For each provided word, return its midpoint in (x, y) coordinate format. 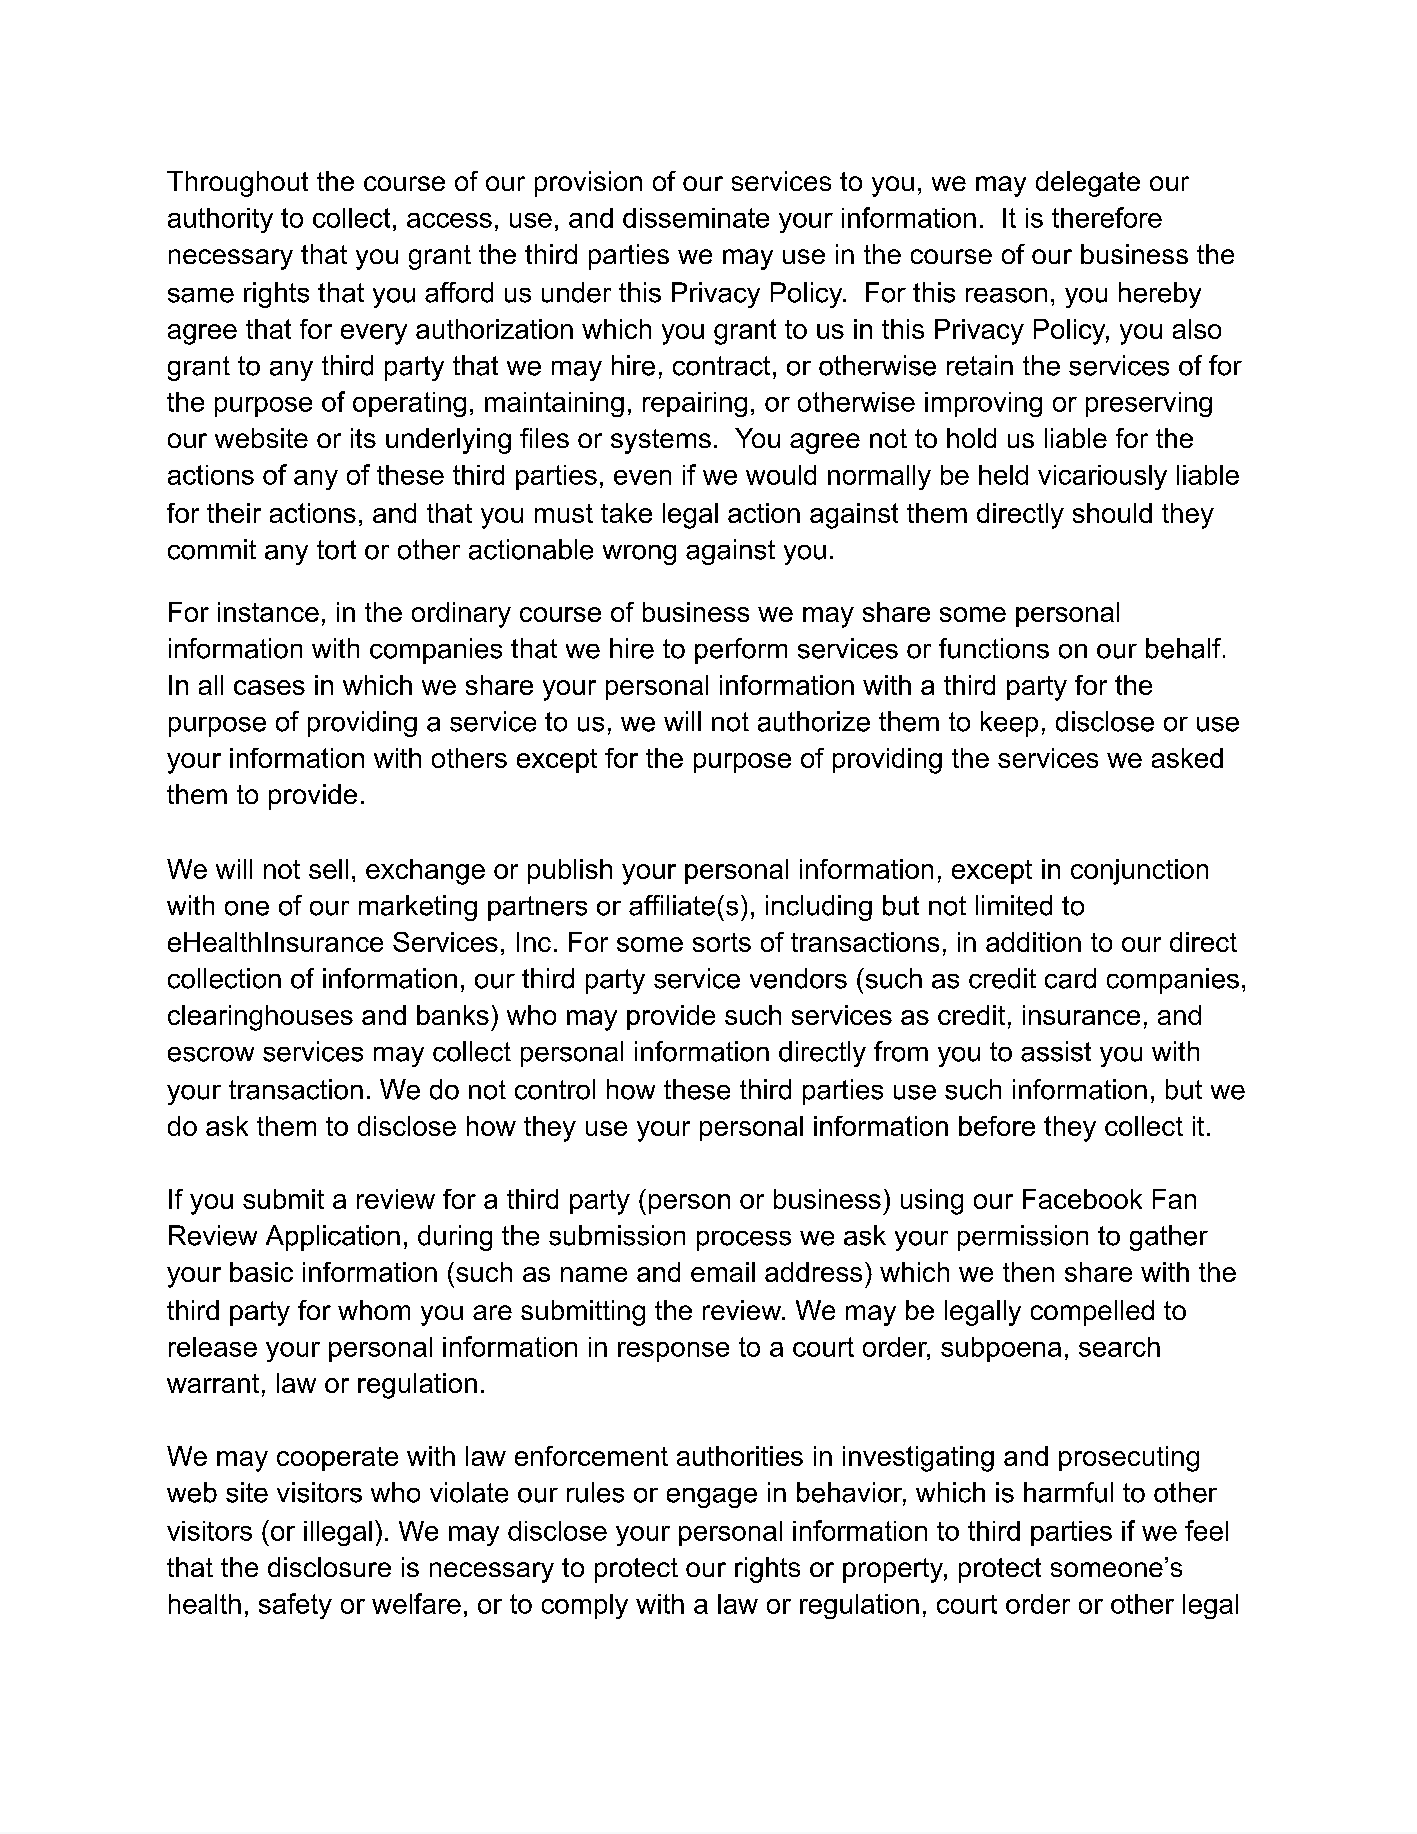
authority (220, 220)
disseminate (696, 218)
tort (336, 550)
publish (570, 871)
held (1003, 475)
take (626, 513)
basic (261, 1272)
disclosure (329, 1567)
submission (617, 1235)
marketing (418, 908)
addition (1033, 942)
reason (1006, 295)
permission (1023, 1238)
